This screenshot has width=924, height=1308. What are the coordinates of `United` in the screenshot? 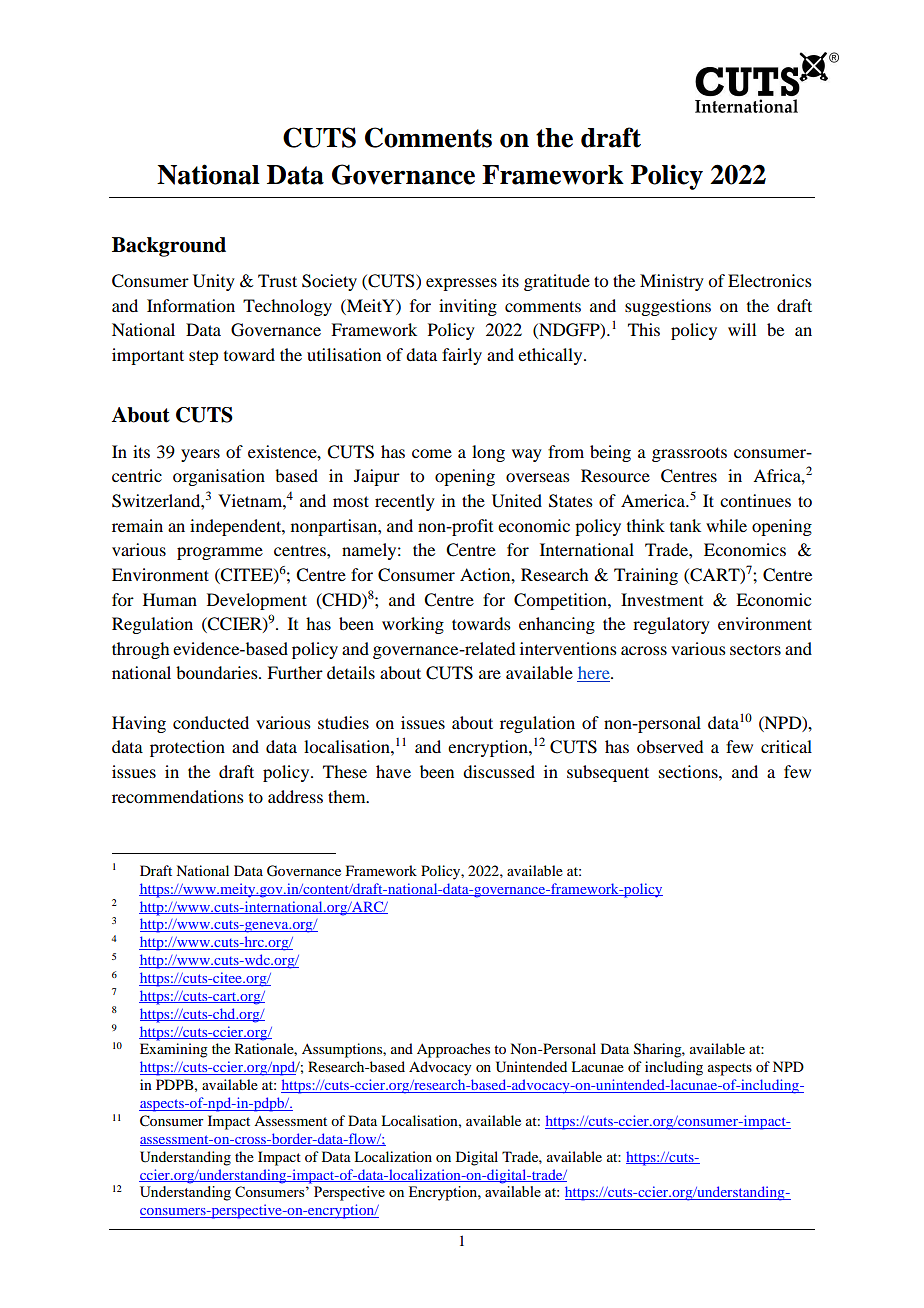 It's located at (517, 501).
